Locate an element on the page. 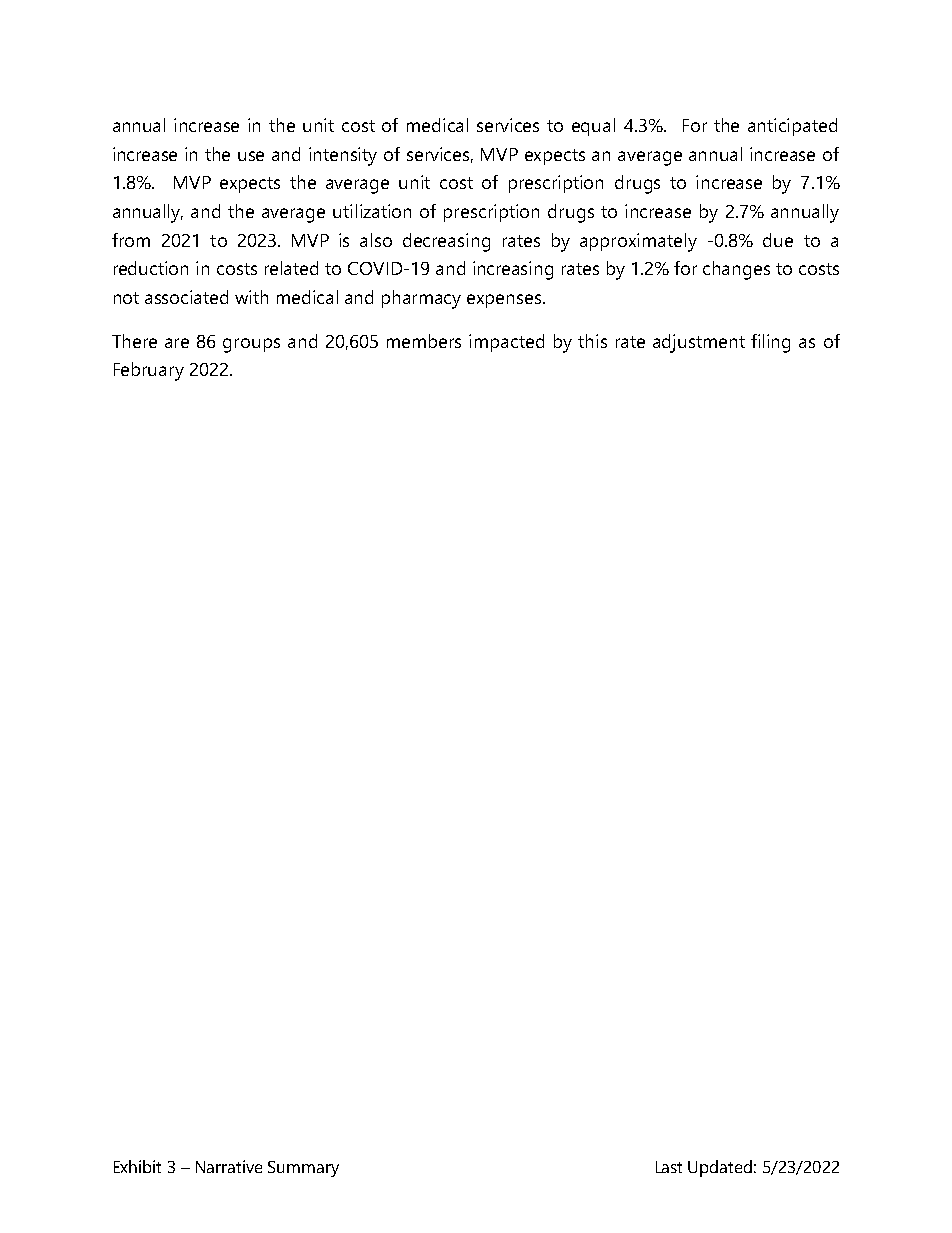  decreasing is located at coordinates (446, 242).
